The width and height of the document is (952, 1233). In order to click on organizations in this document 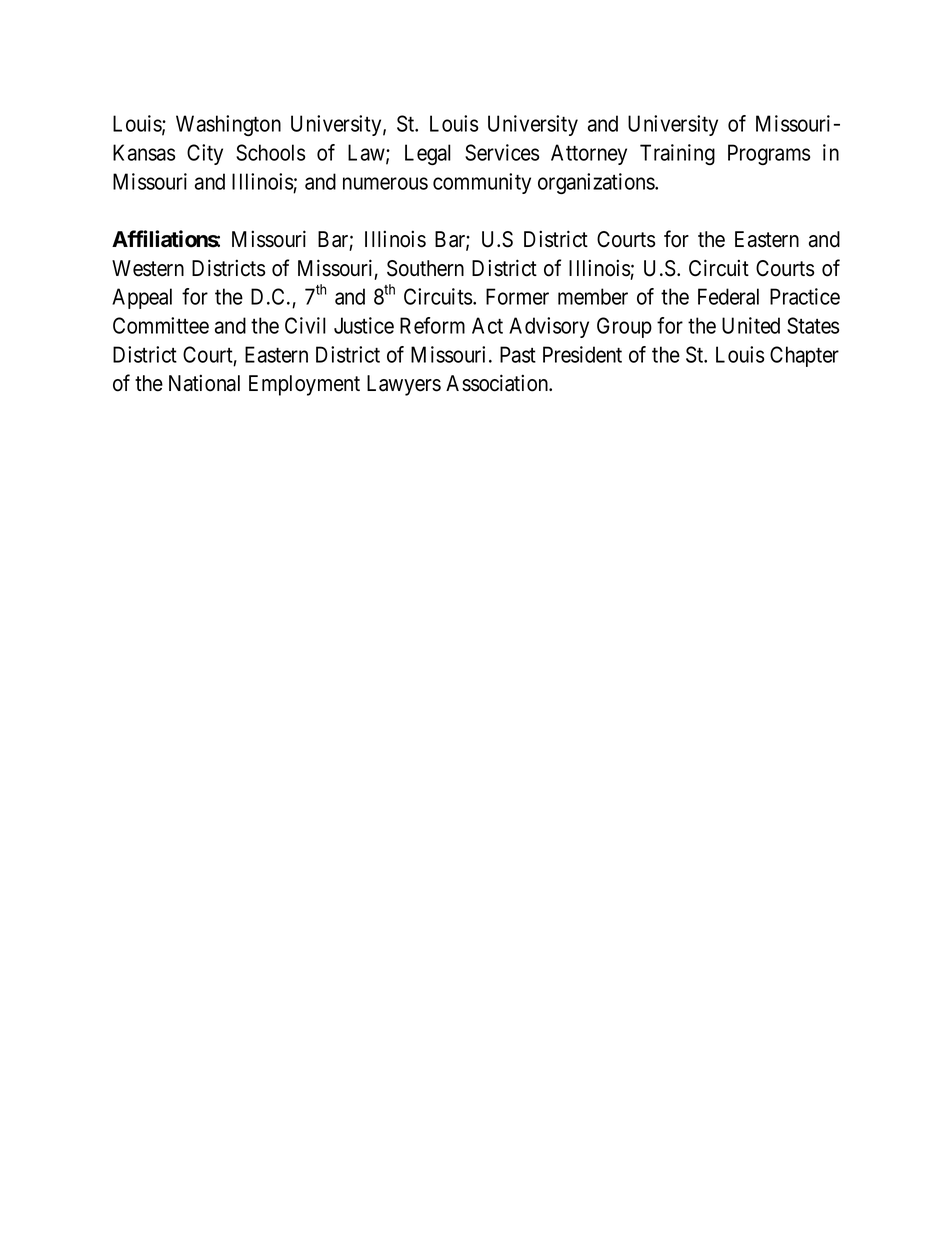, I will do `click(597, 183)`.
